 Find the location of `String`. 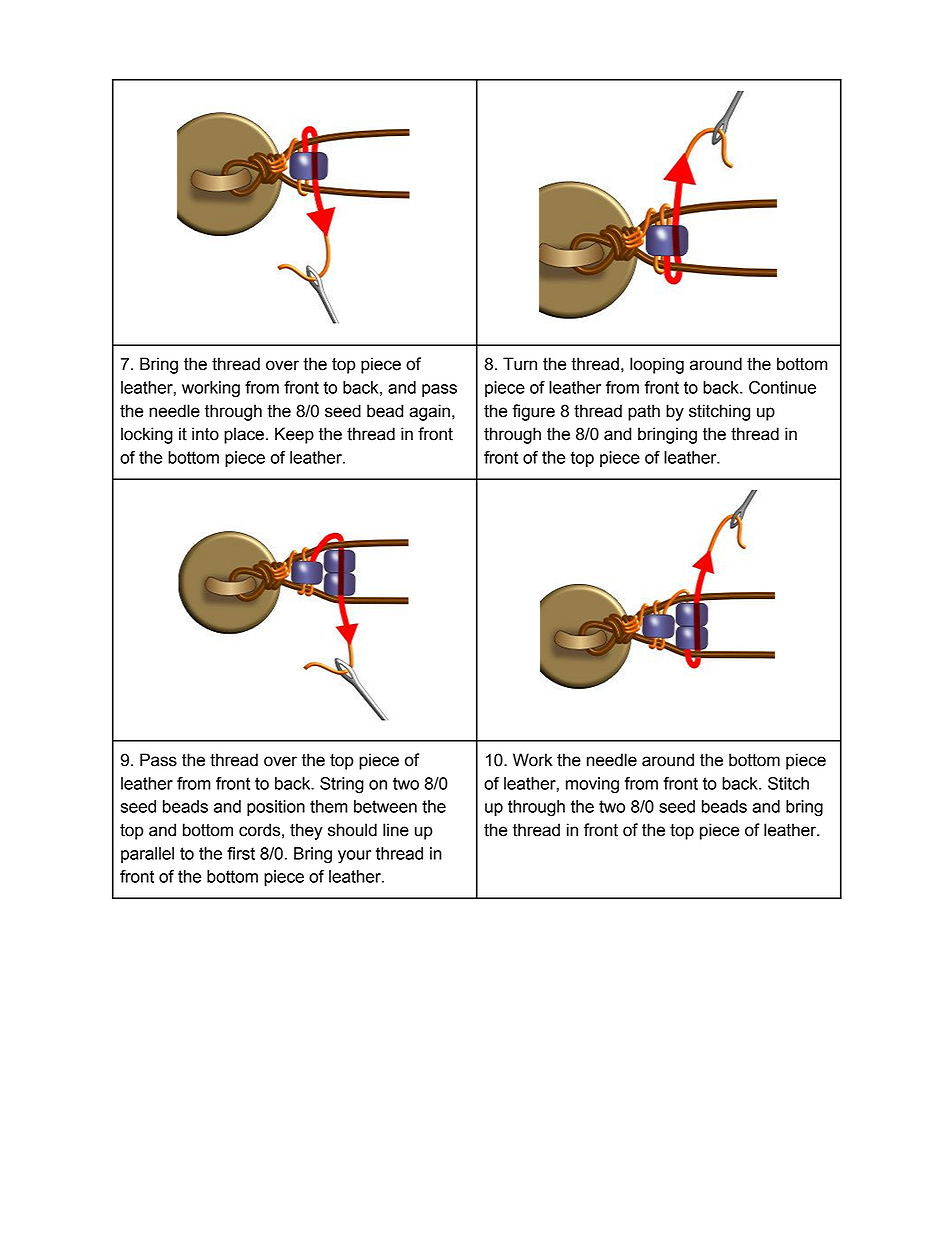

String is located at coordinates (342, 785).
